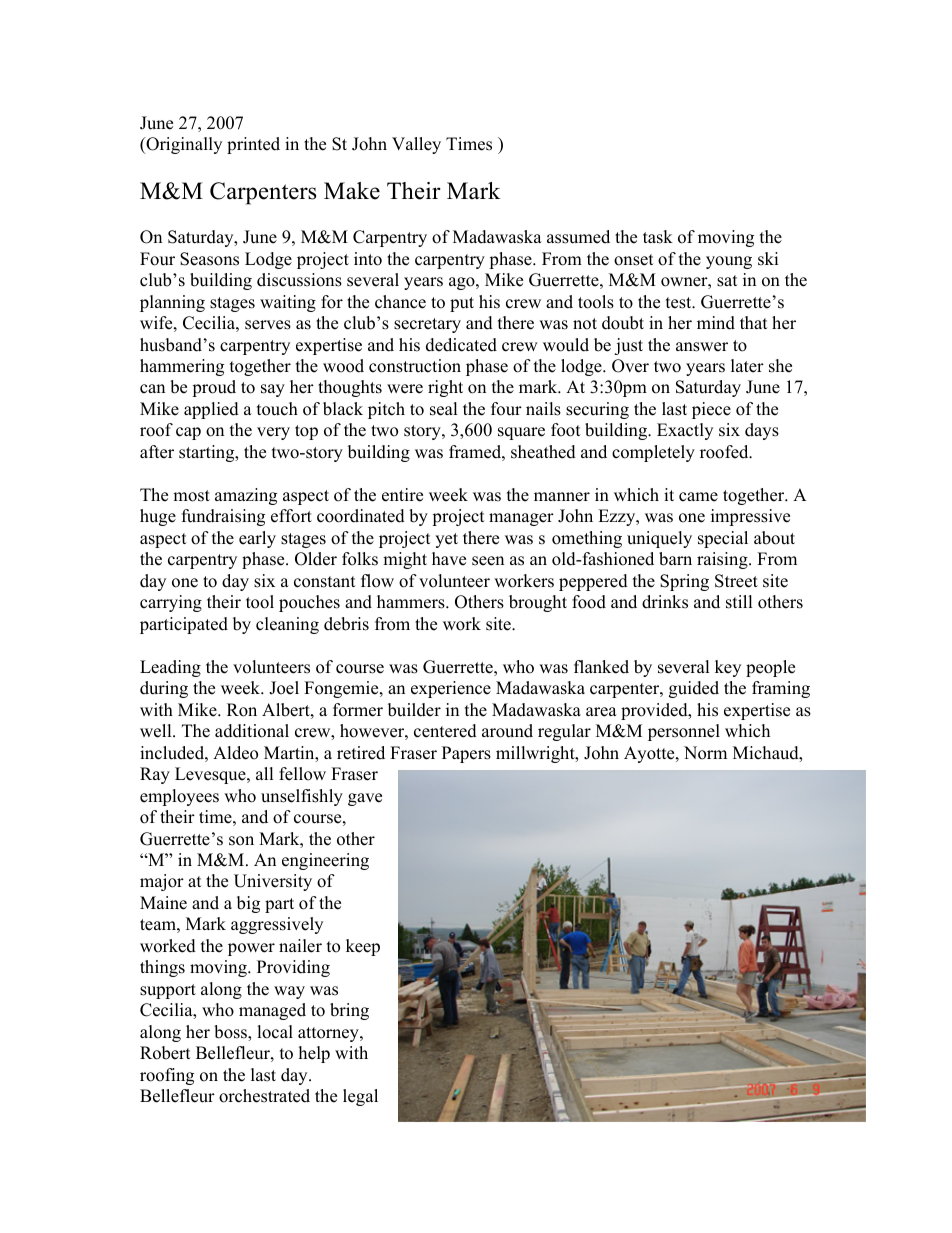  What do you see at coordinates (402, 495) in the screenshot?
I see `entire` at bounding box center [402, 495].
